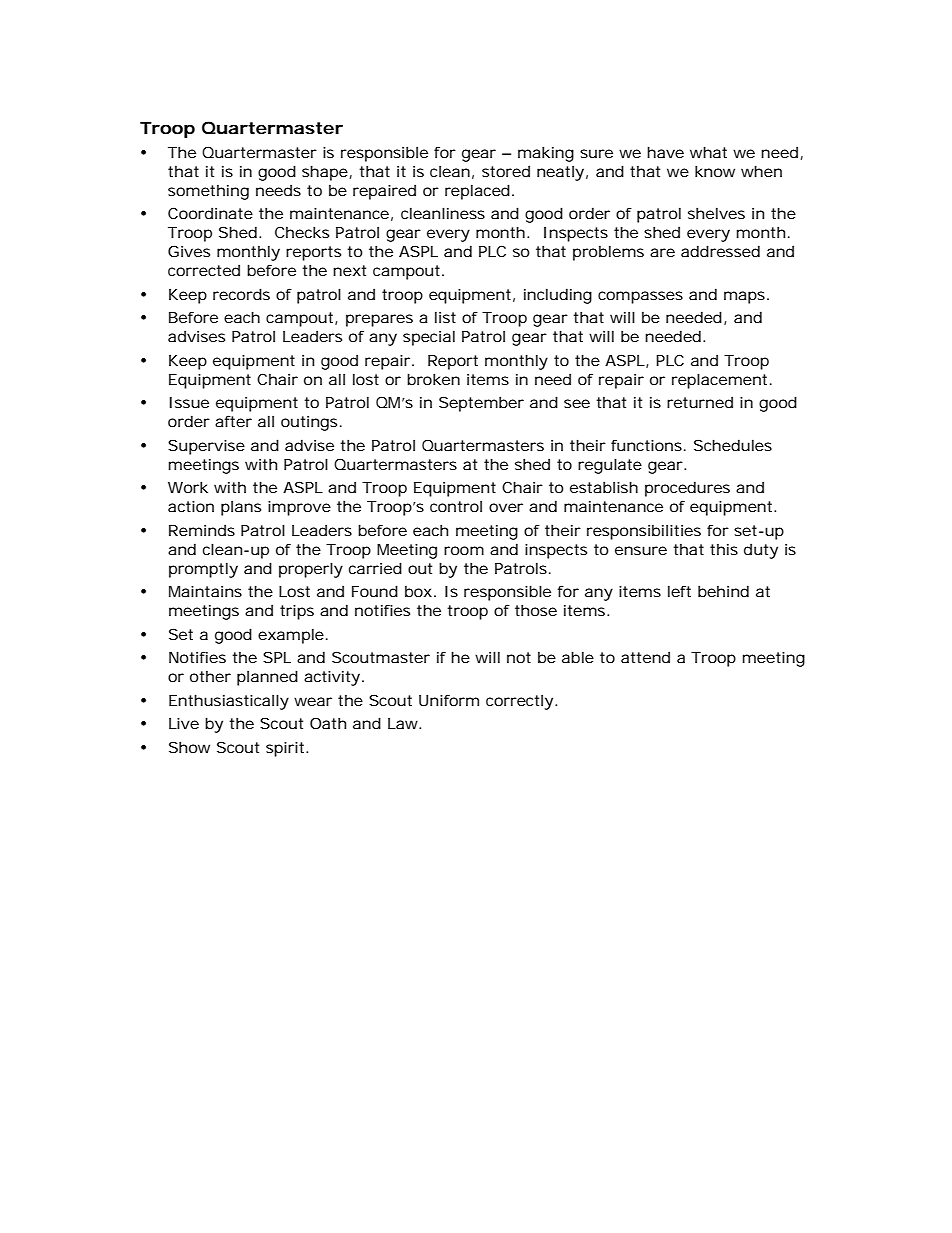 The height and width of the document is (1233, 952). I want to click on Supervise, so click(206, 447).
